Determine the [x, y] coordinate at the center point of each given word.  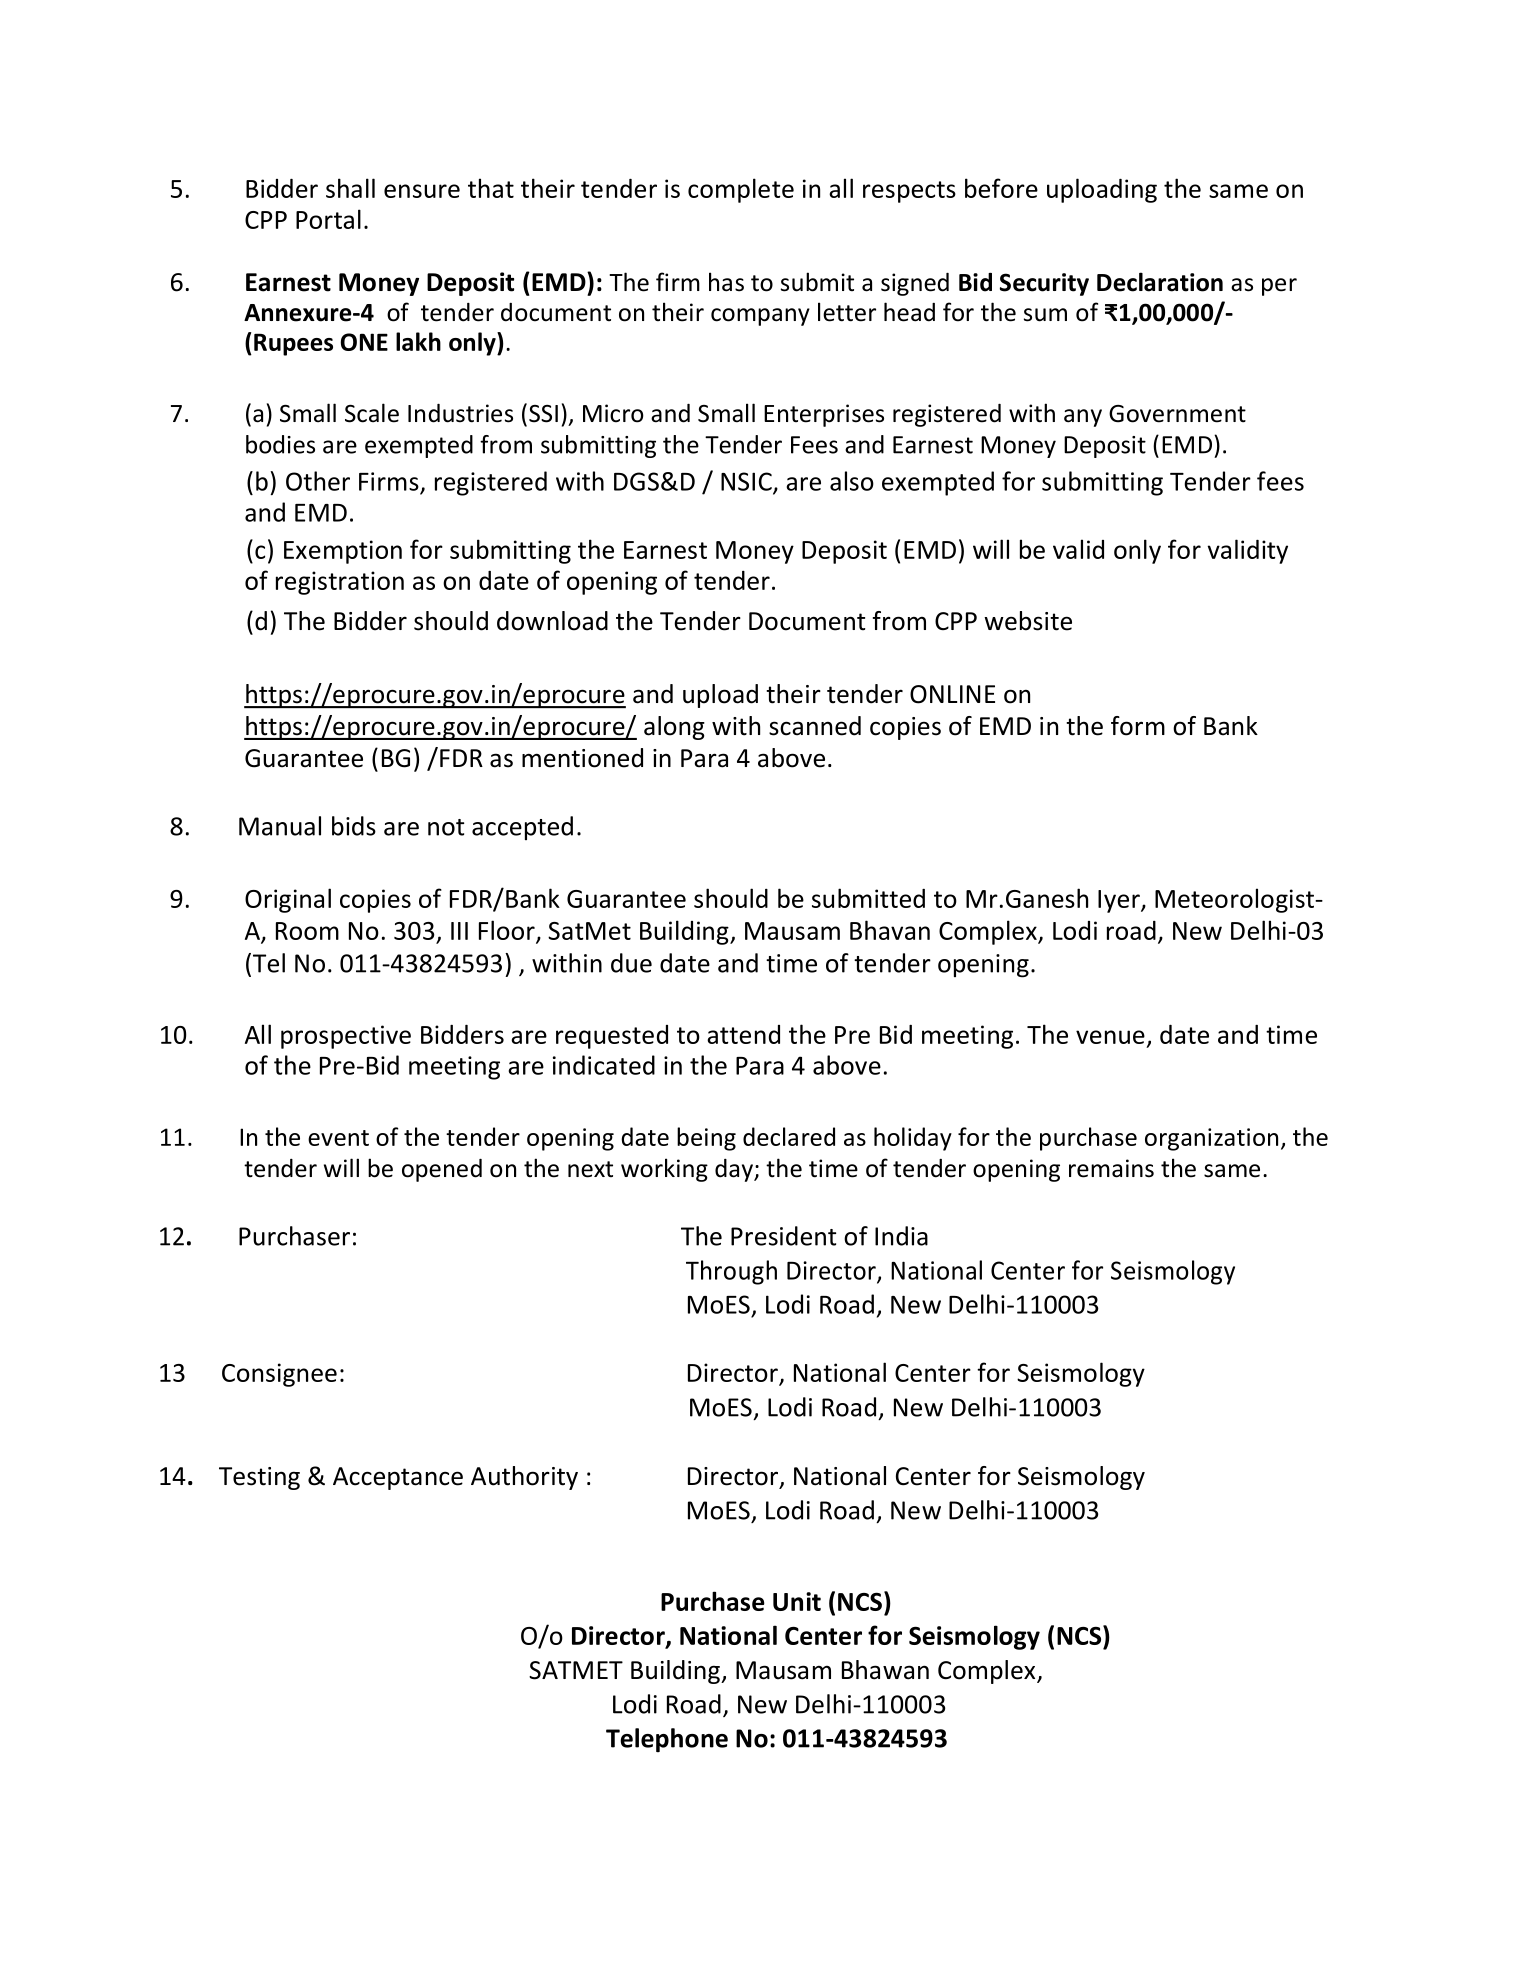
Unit [797, 1601]
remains [1111, 1168]
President [783, 1236]
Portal [328, 219]
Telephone [667, 1740]
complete [741, 190]
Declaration [1160, 282]
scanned [815, 726]
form [1138, 726]
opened [442, 1170]
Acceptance [398, 1478]
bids [354, 826]
